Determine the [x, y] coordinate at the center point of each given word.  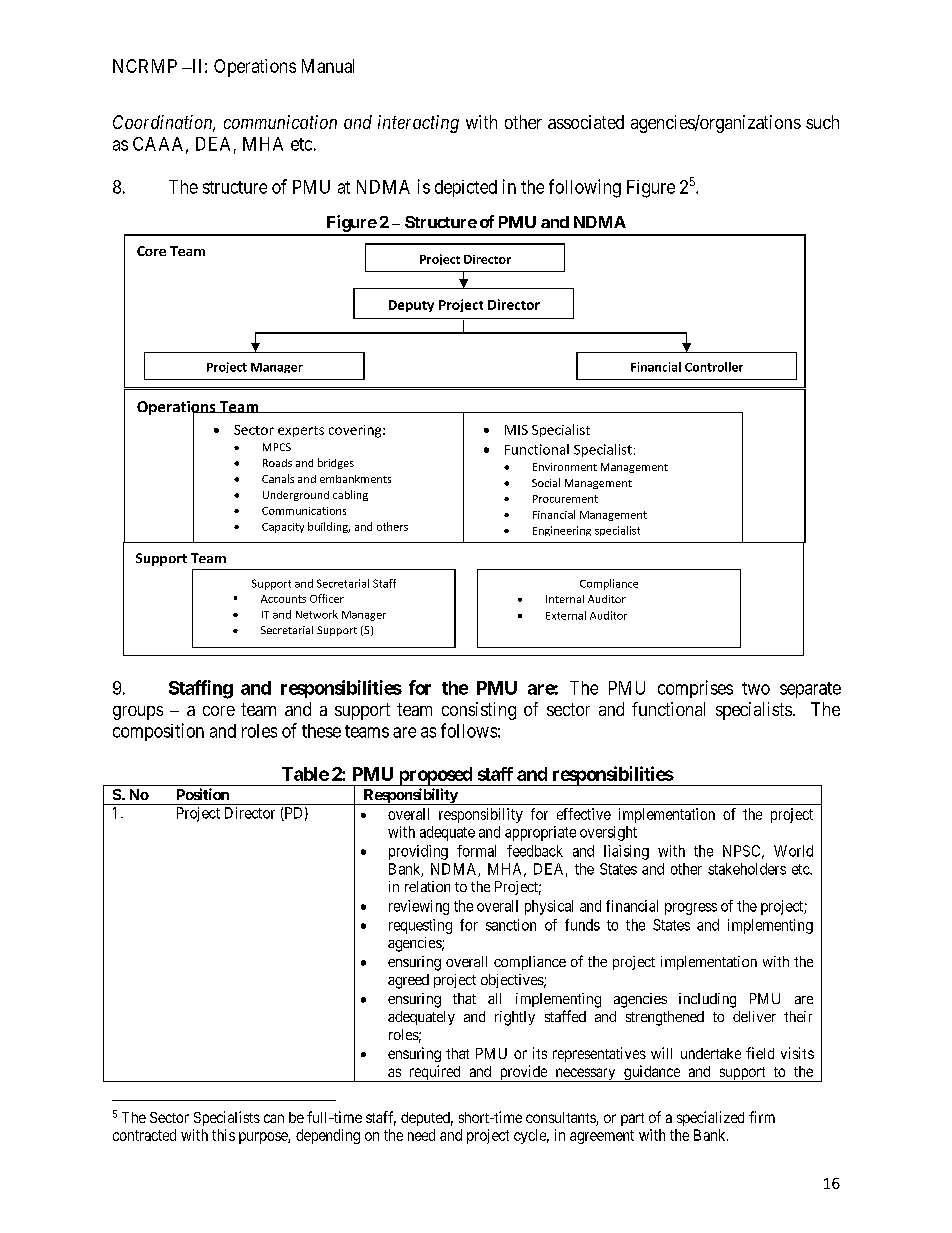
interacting [418, 124]
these [321, 731]
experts [301, 431]
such [822, 122]
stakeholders [747, 869]
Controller [714, 367]
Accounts [283, 599]
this [223, 1135]
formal [476, 851]
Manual [328, 66]
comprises [695, 689]
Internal [565, 599]
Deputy [411, 306]
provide [523, 1073]
